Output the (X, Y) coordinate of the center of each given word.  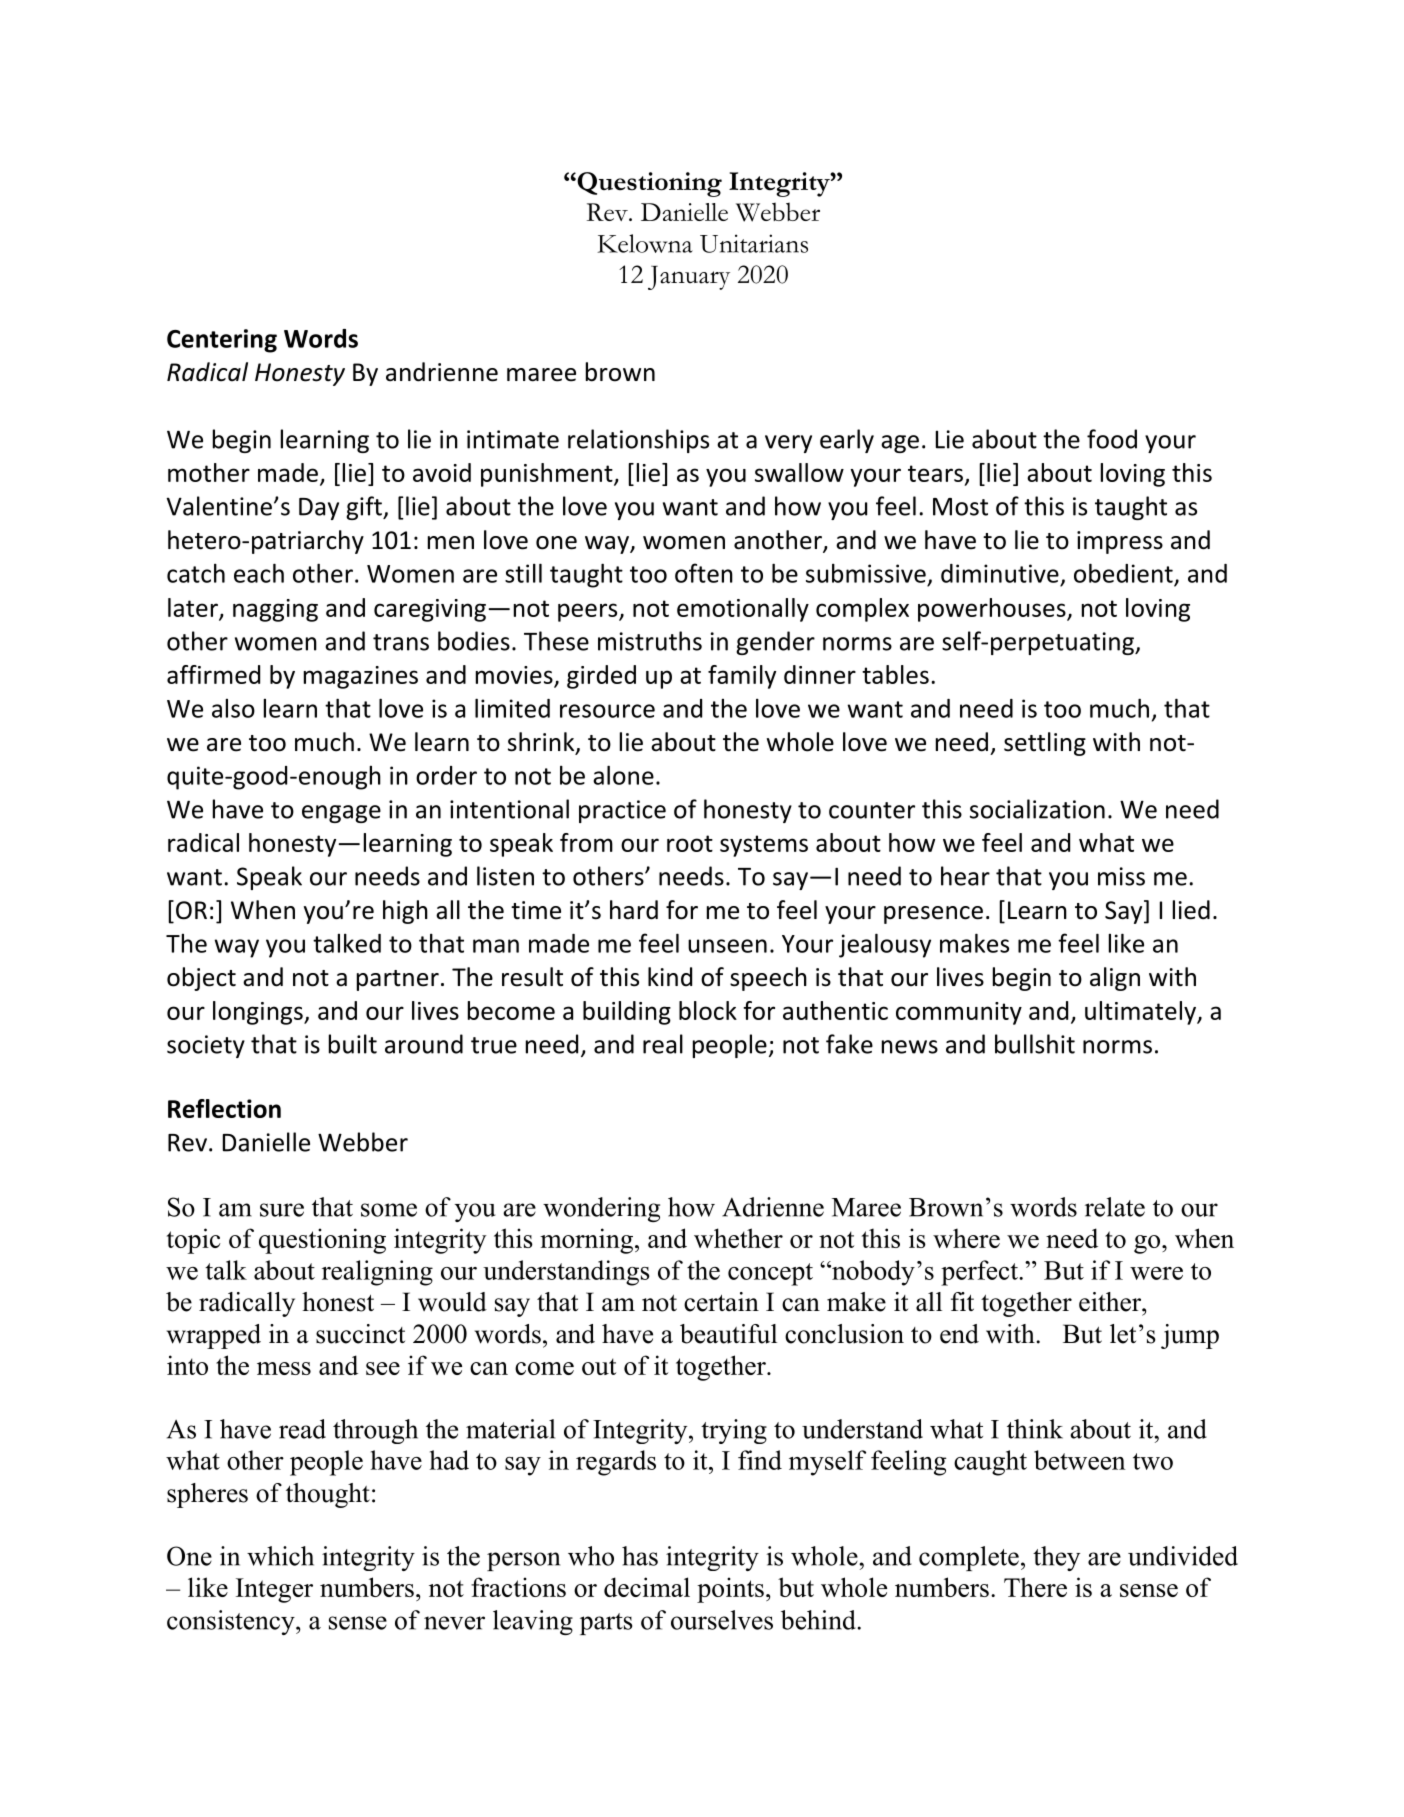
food (1112, 439)
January (689, 278)
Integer (274, 1590)
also (233, 708)
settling (1045, 744)
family (742, 677)
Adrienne (773, 1207)
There (1035, 1587)
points (730, 1590)
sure (282, 1210)
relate (1115, 1207)
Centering (222, 341)
